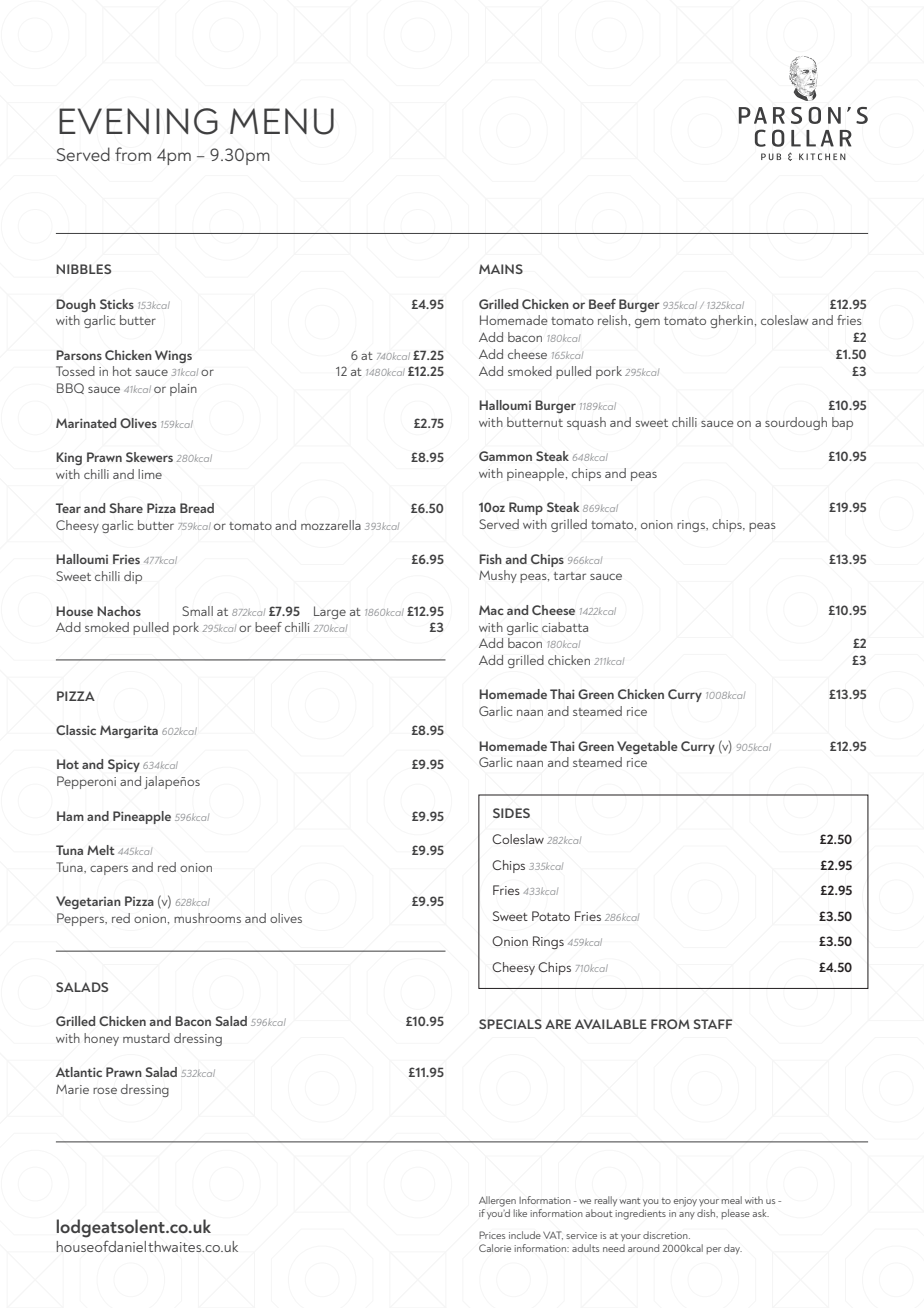 The image size is (924, 1308). What do you see at coordinates (505, 456) in the image?
I see `Gammon` at bounding box center [505, 456].
